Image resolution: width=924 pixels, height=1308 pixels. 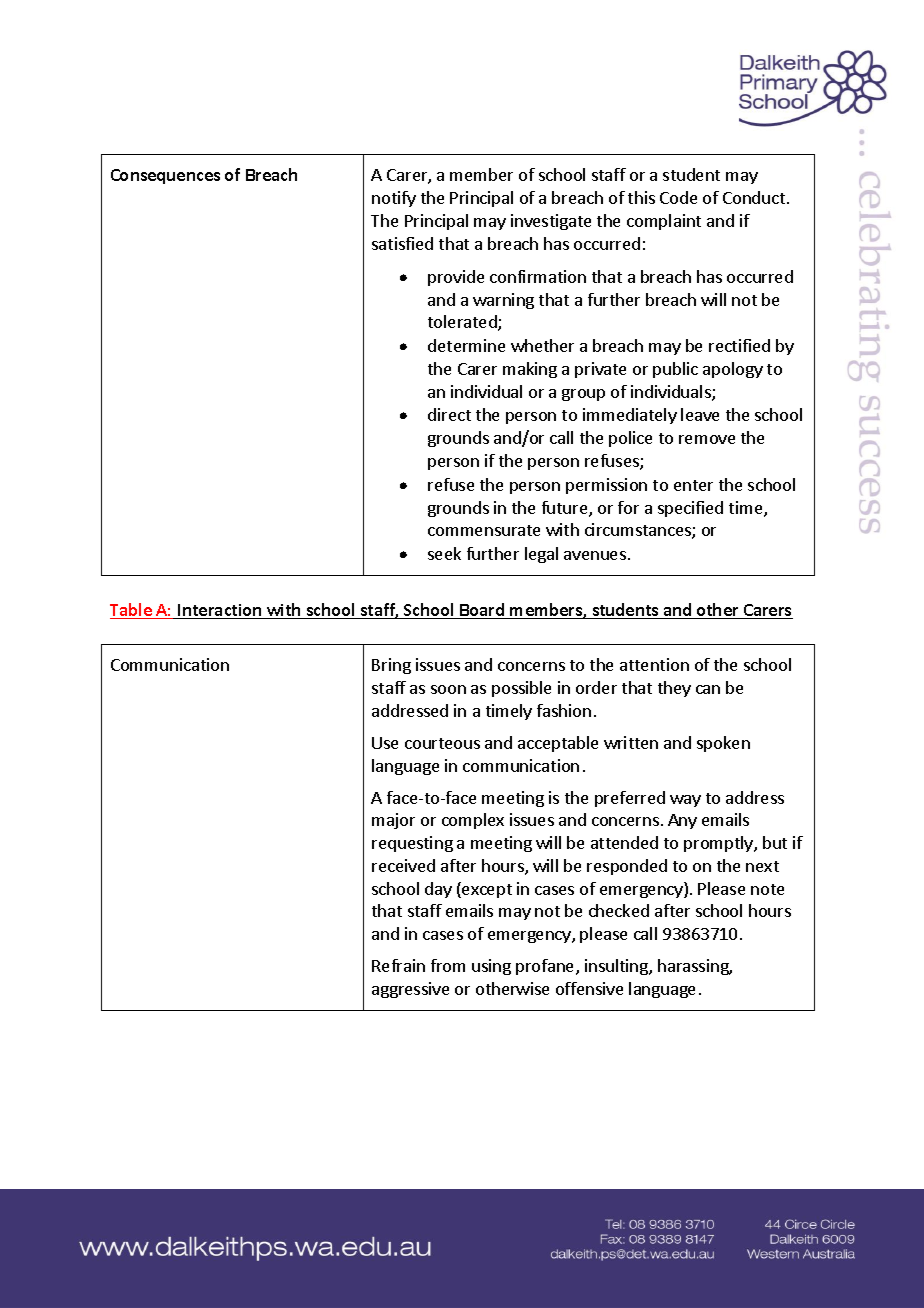 What do you see at coordinates (449, 414) in the image?
I see `direct` at bounding box center [449, 414].
